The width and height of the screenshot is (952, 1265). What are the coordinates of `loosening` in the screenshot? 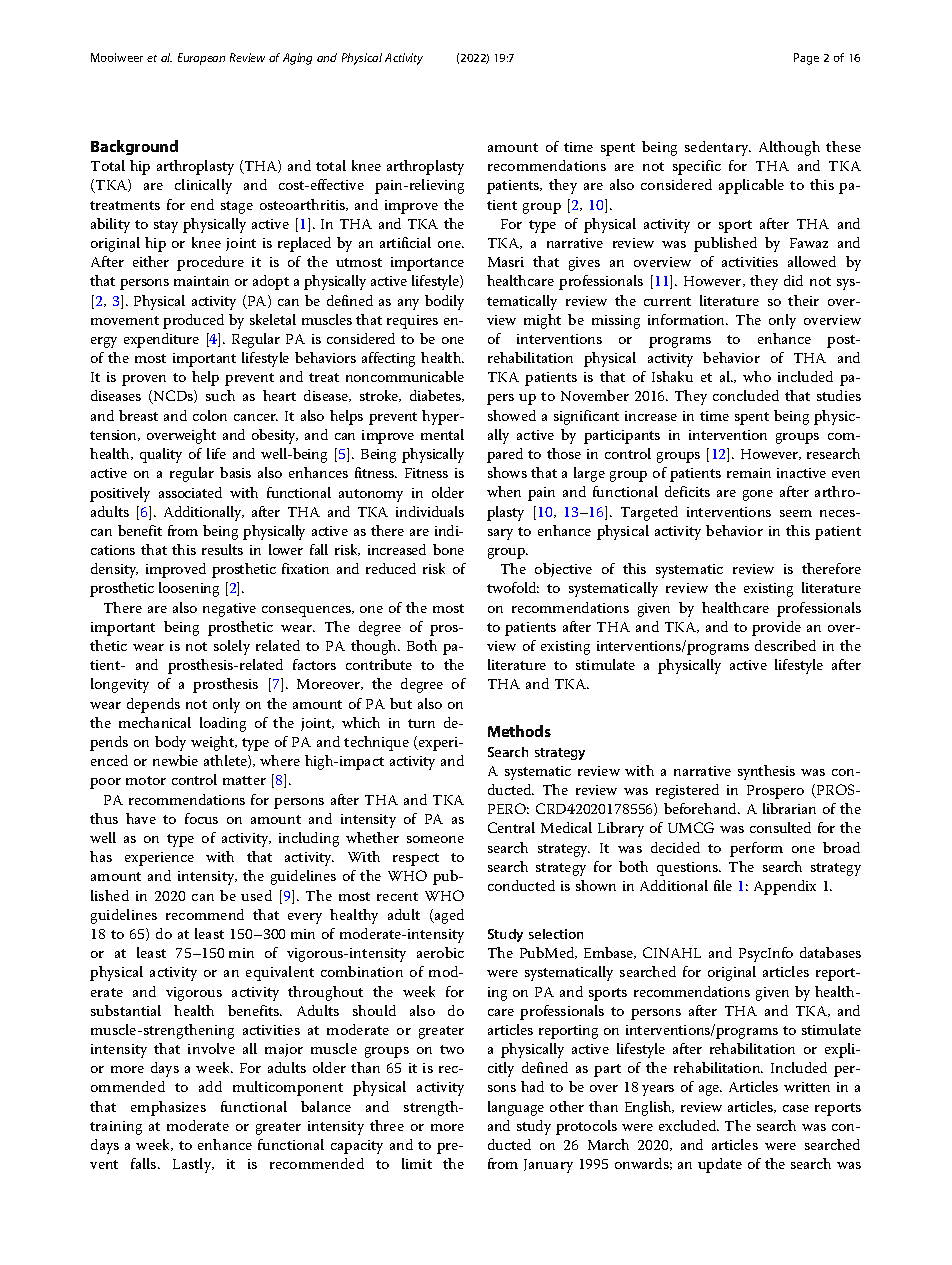 It's located at (189, 589).
